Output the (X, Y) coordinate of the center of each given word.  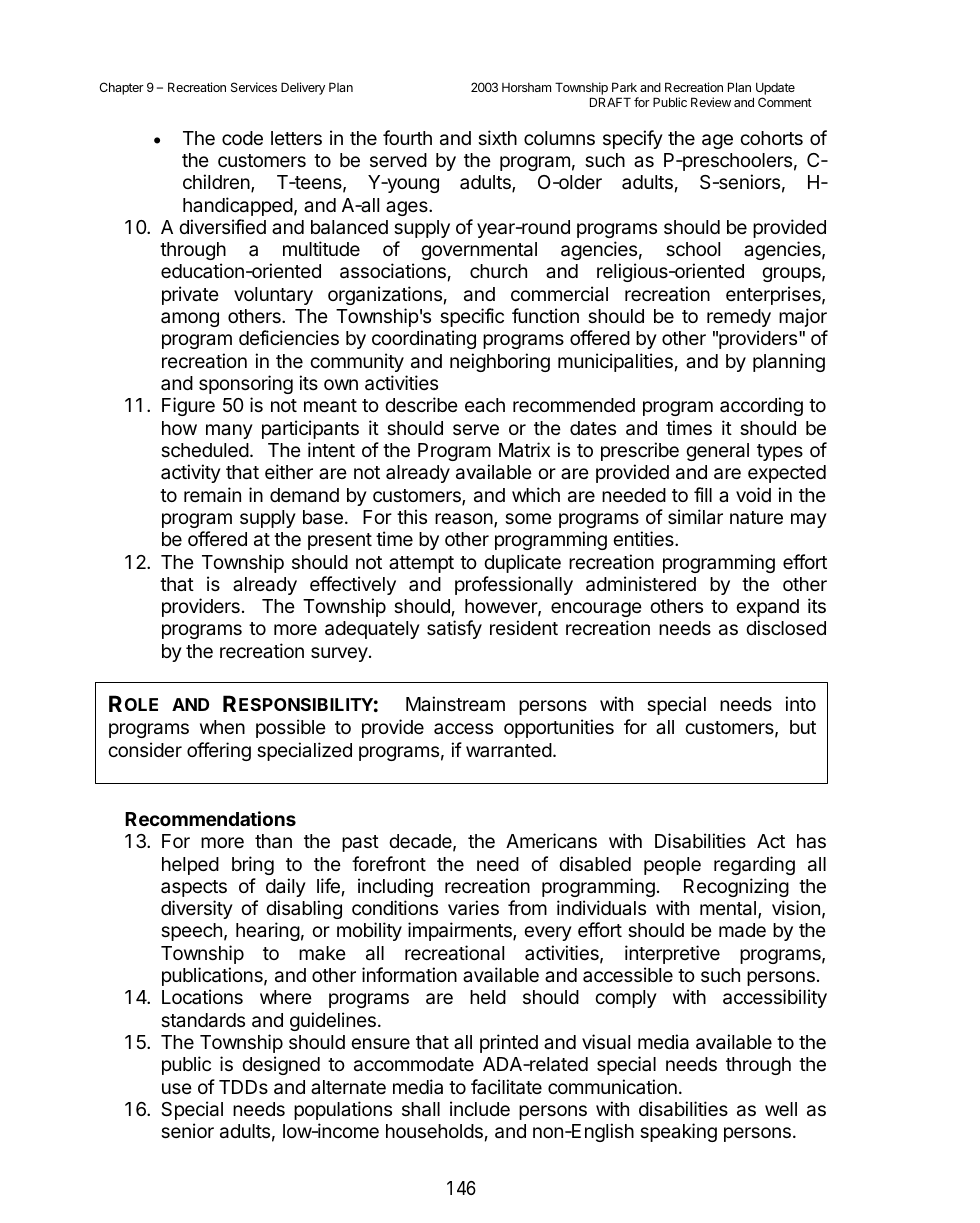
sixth (497, 137)
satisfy (454, 629)
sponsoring (246, 384)
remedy (739, 318)
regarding (754, 865)
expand (767, 608)
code (242, 138)
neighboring (500, 362)
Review (711, 102)
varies (473, 908)
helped (190, 866)
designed (281, 1065)
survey (340, 654)
